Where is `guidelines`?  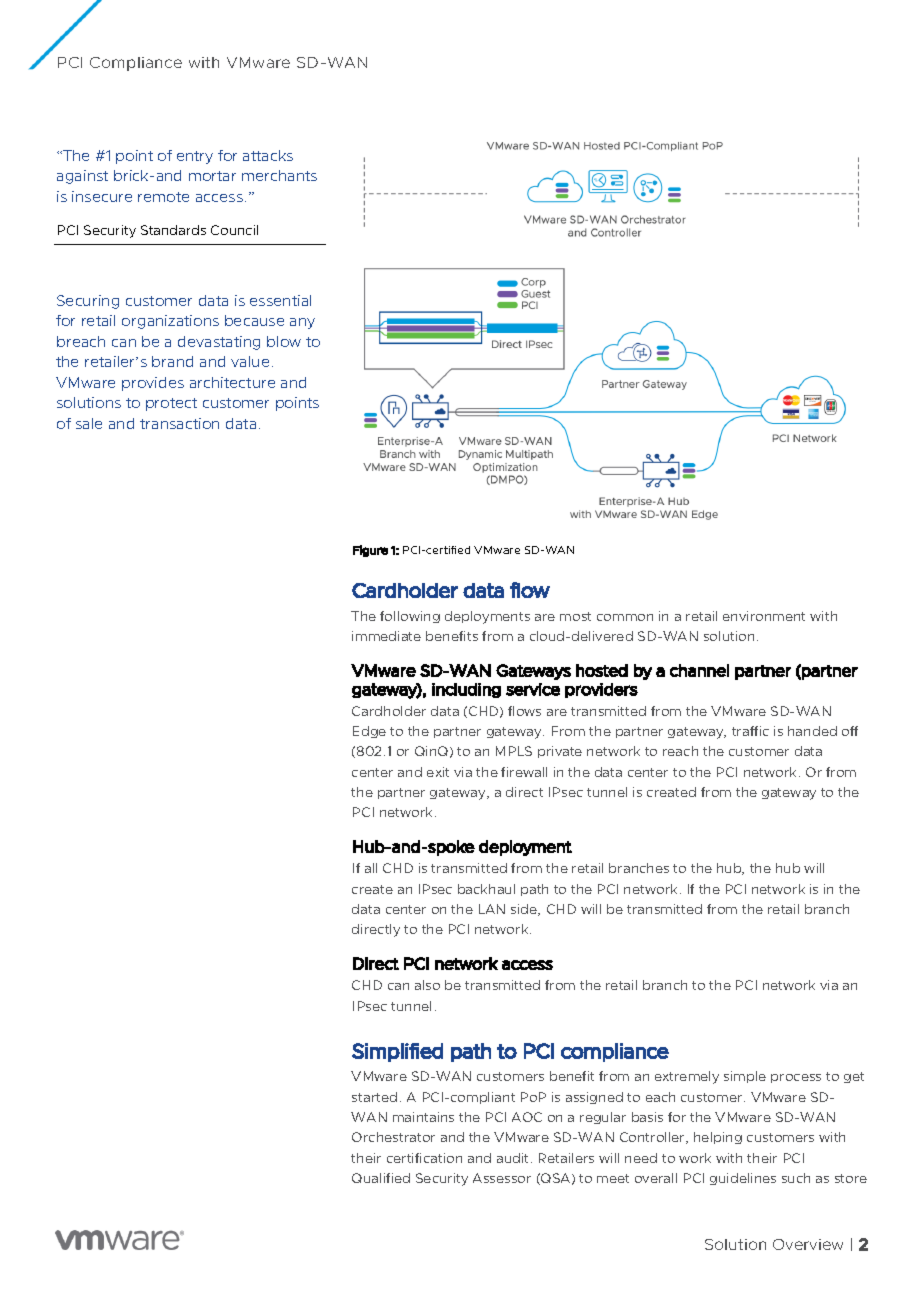
guidelines is located at coordinates (743, 1179).
